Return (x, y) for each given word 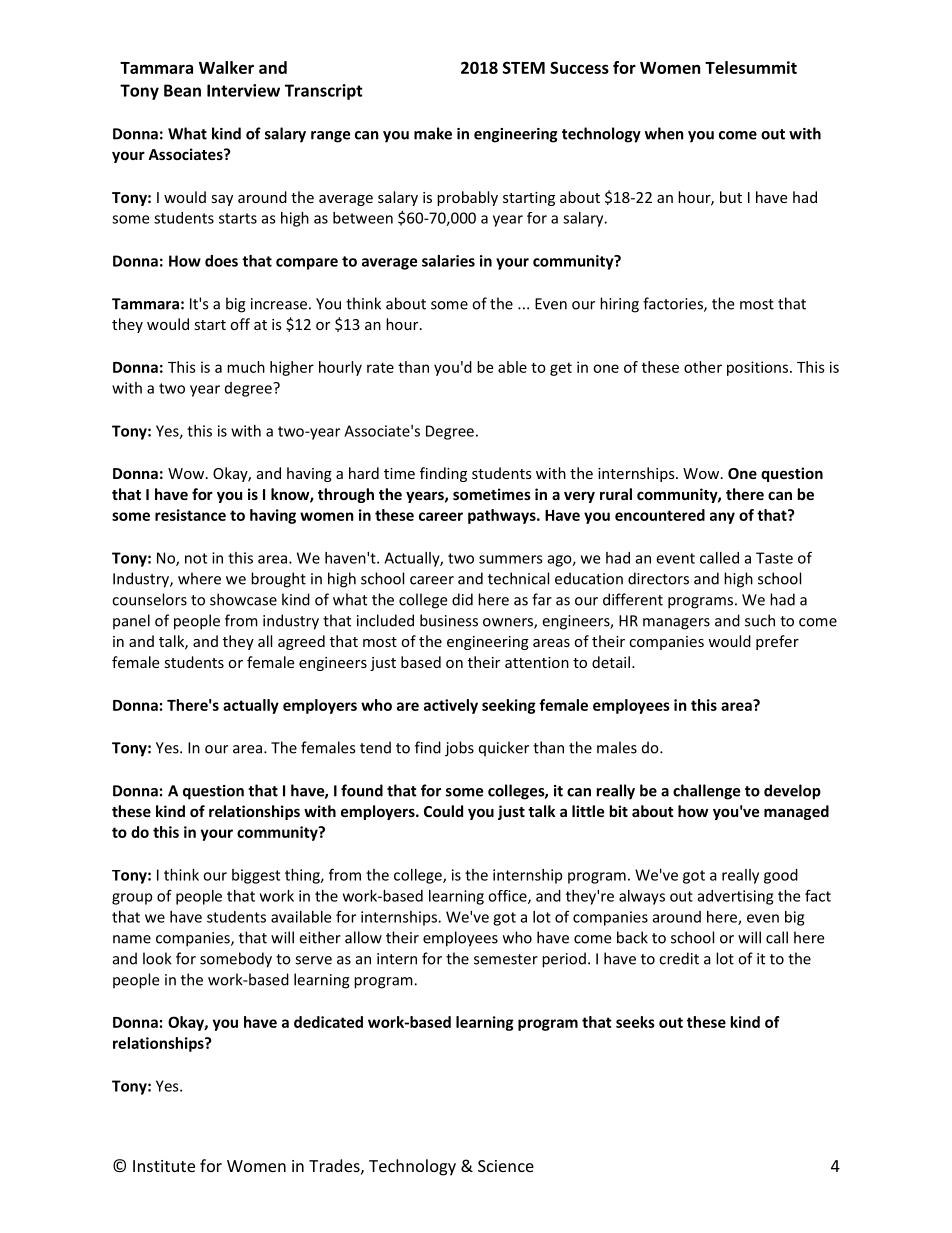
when (664, 133)
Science (506, 1166)
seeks (635, 1022)
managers (676, 624)
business (449, 620)
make (433, 133)
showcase (243, 599)
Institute (164, 1166)
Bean (182, 90)
